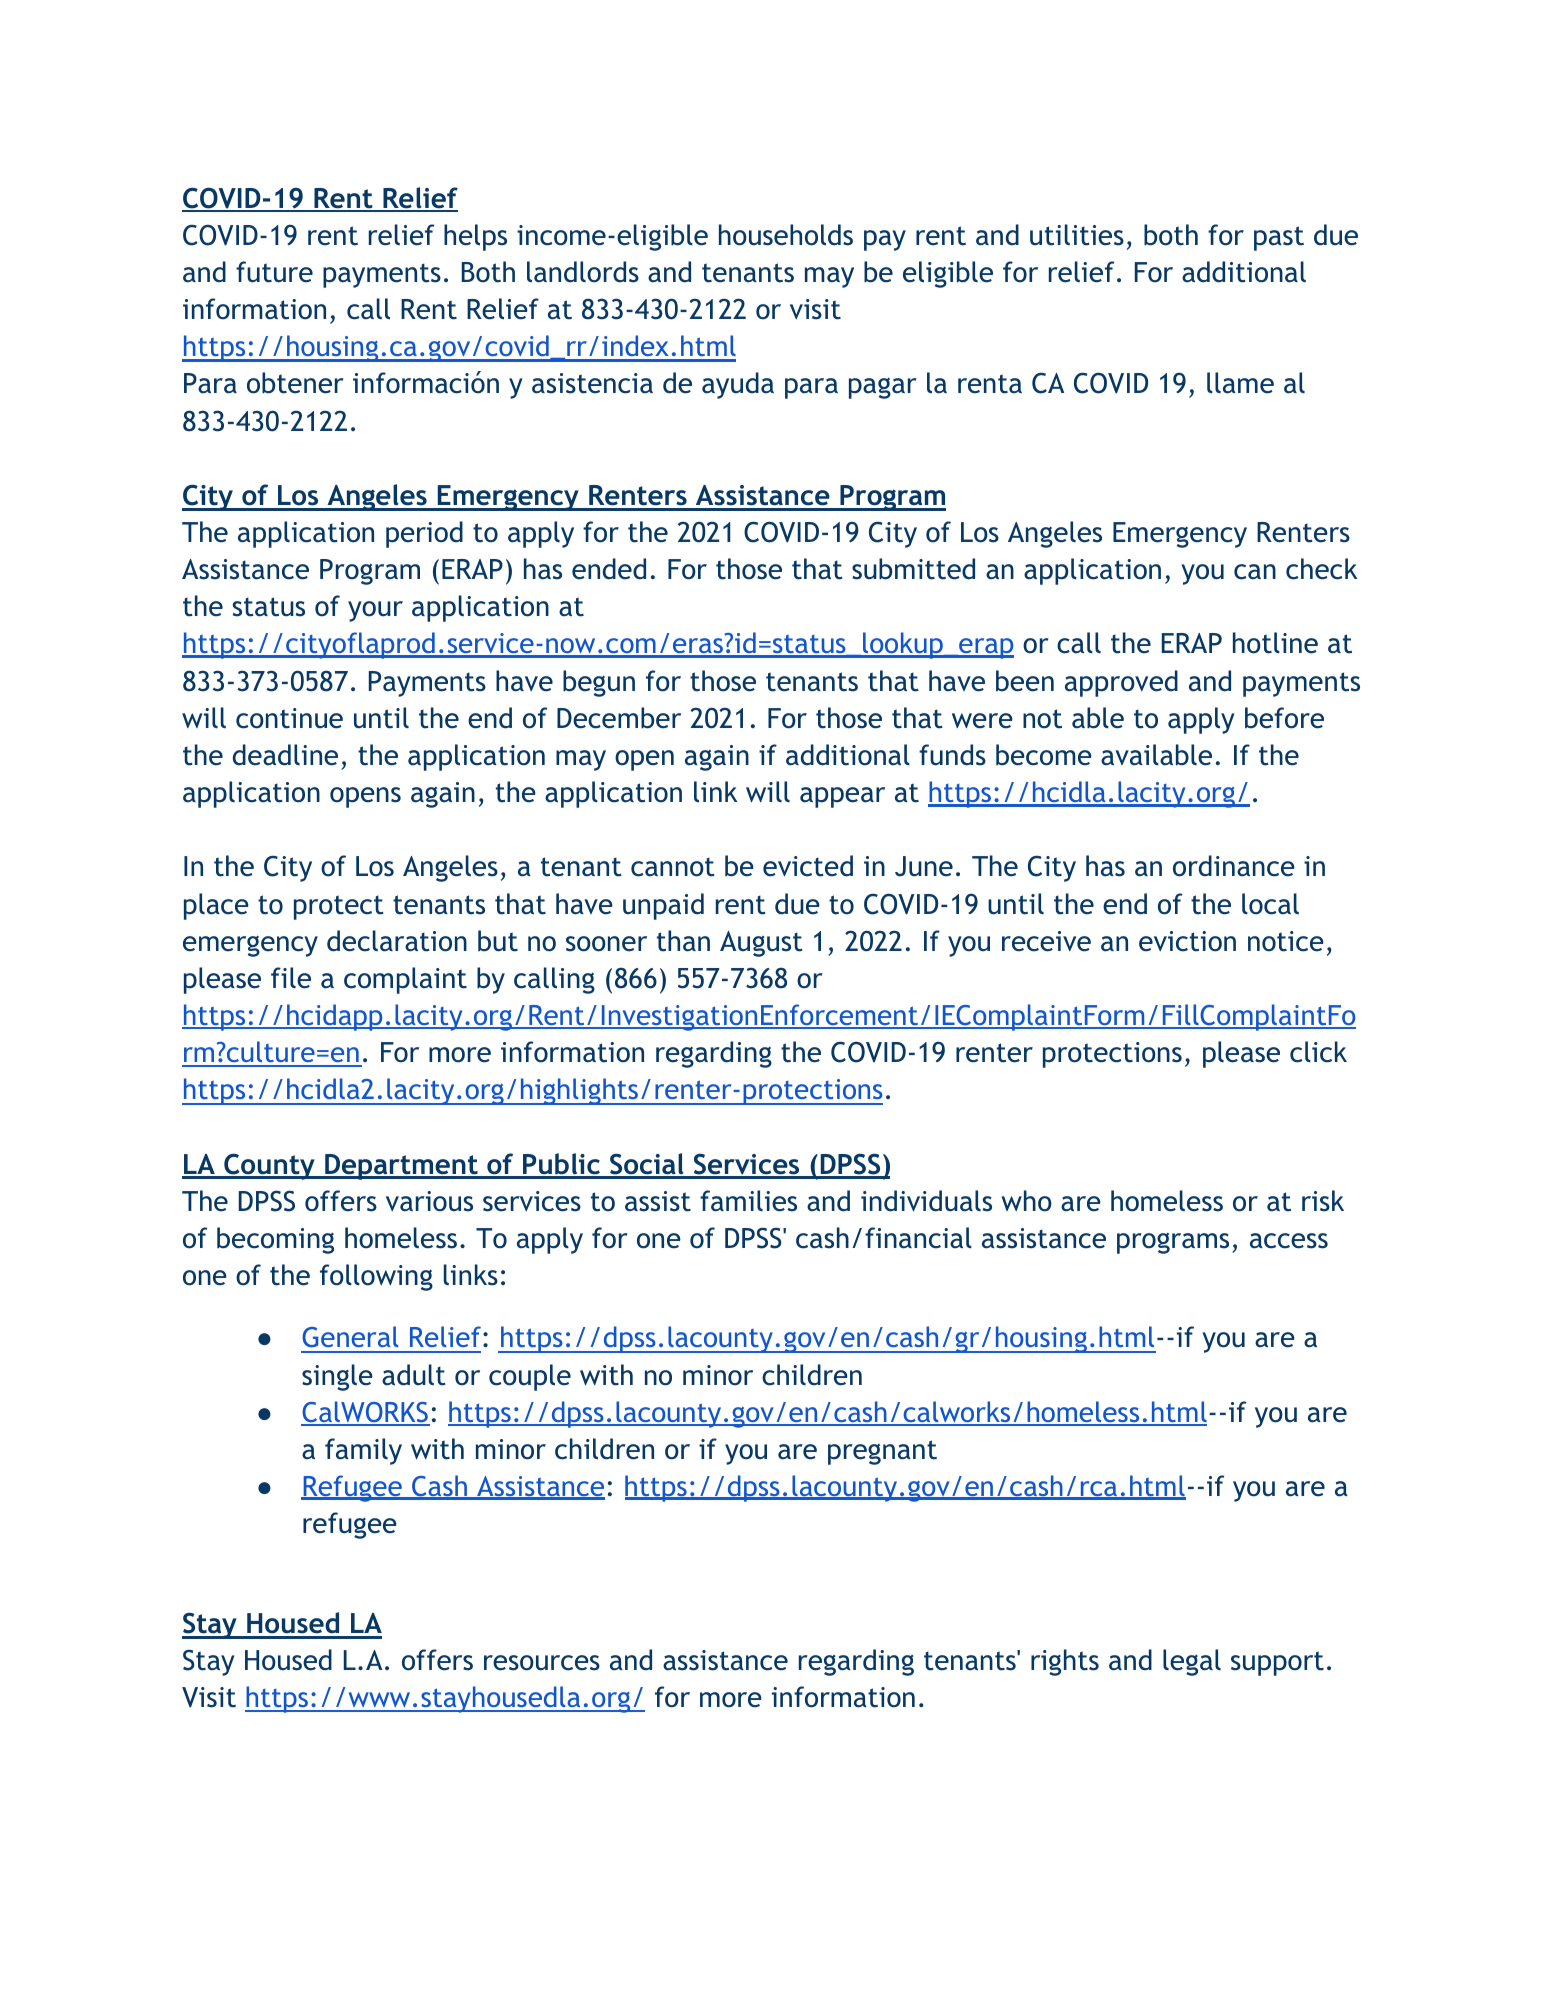  Describe the element at coordinates (748, 1201) in the screenshot. I see `families` at that location.
